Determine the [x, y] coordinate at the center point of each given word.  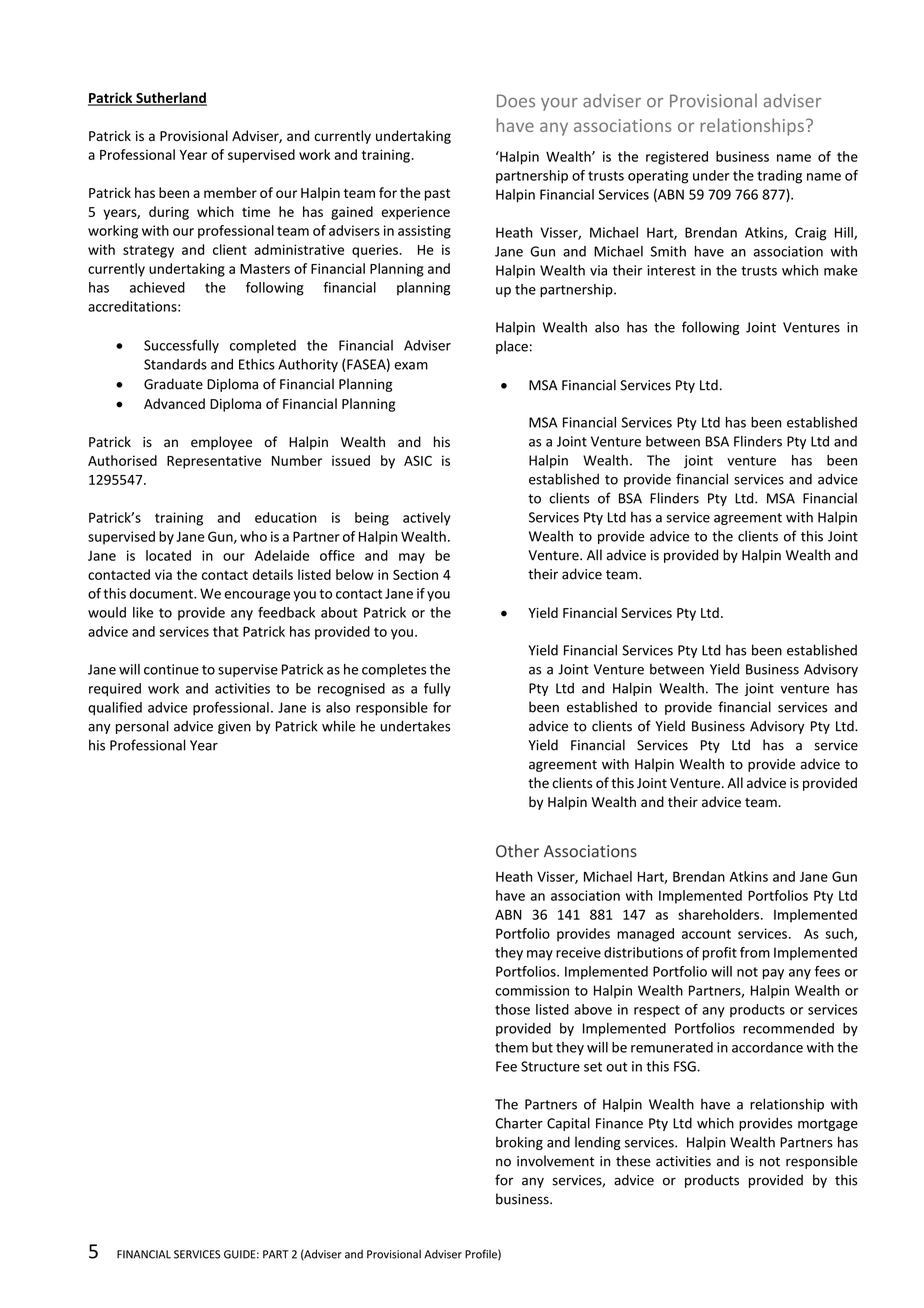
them [511, 1047]
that [225, 631]
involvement [555, 1161]
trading [779, 177]
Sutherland [170, 99]
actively [427, 519]
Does [516, 101]
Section [415, 574]
